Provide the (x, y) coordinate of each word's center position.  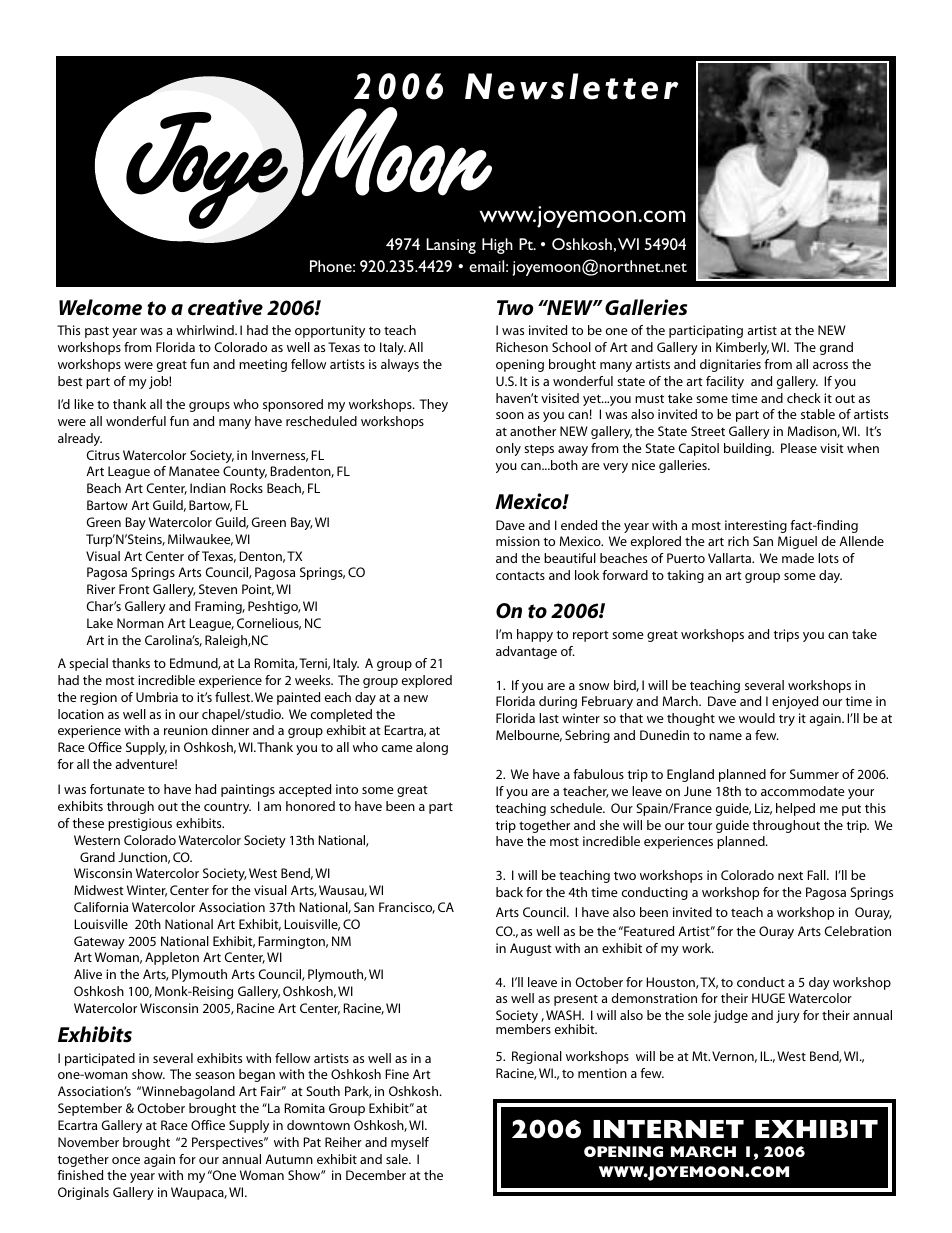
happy (535, 635)
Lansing (451, 246)
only (508, 449)
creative (225, 307)
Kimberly (742, 348)
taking (685, 576)
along (432, 748)
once (126, 1160)
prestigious (140, 824)
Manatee (194, 471)
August (531, 949)
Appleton (172, 958)
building (749, 449)
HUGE (768, 998)
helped (795, 809)
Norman (140, 623)
